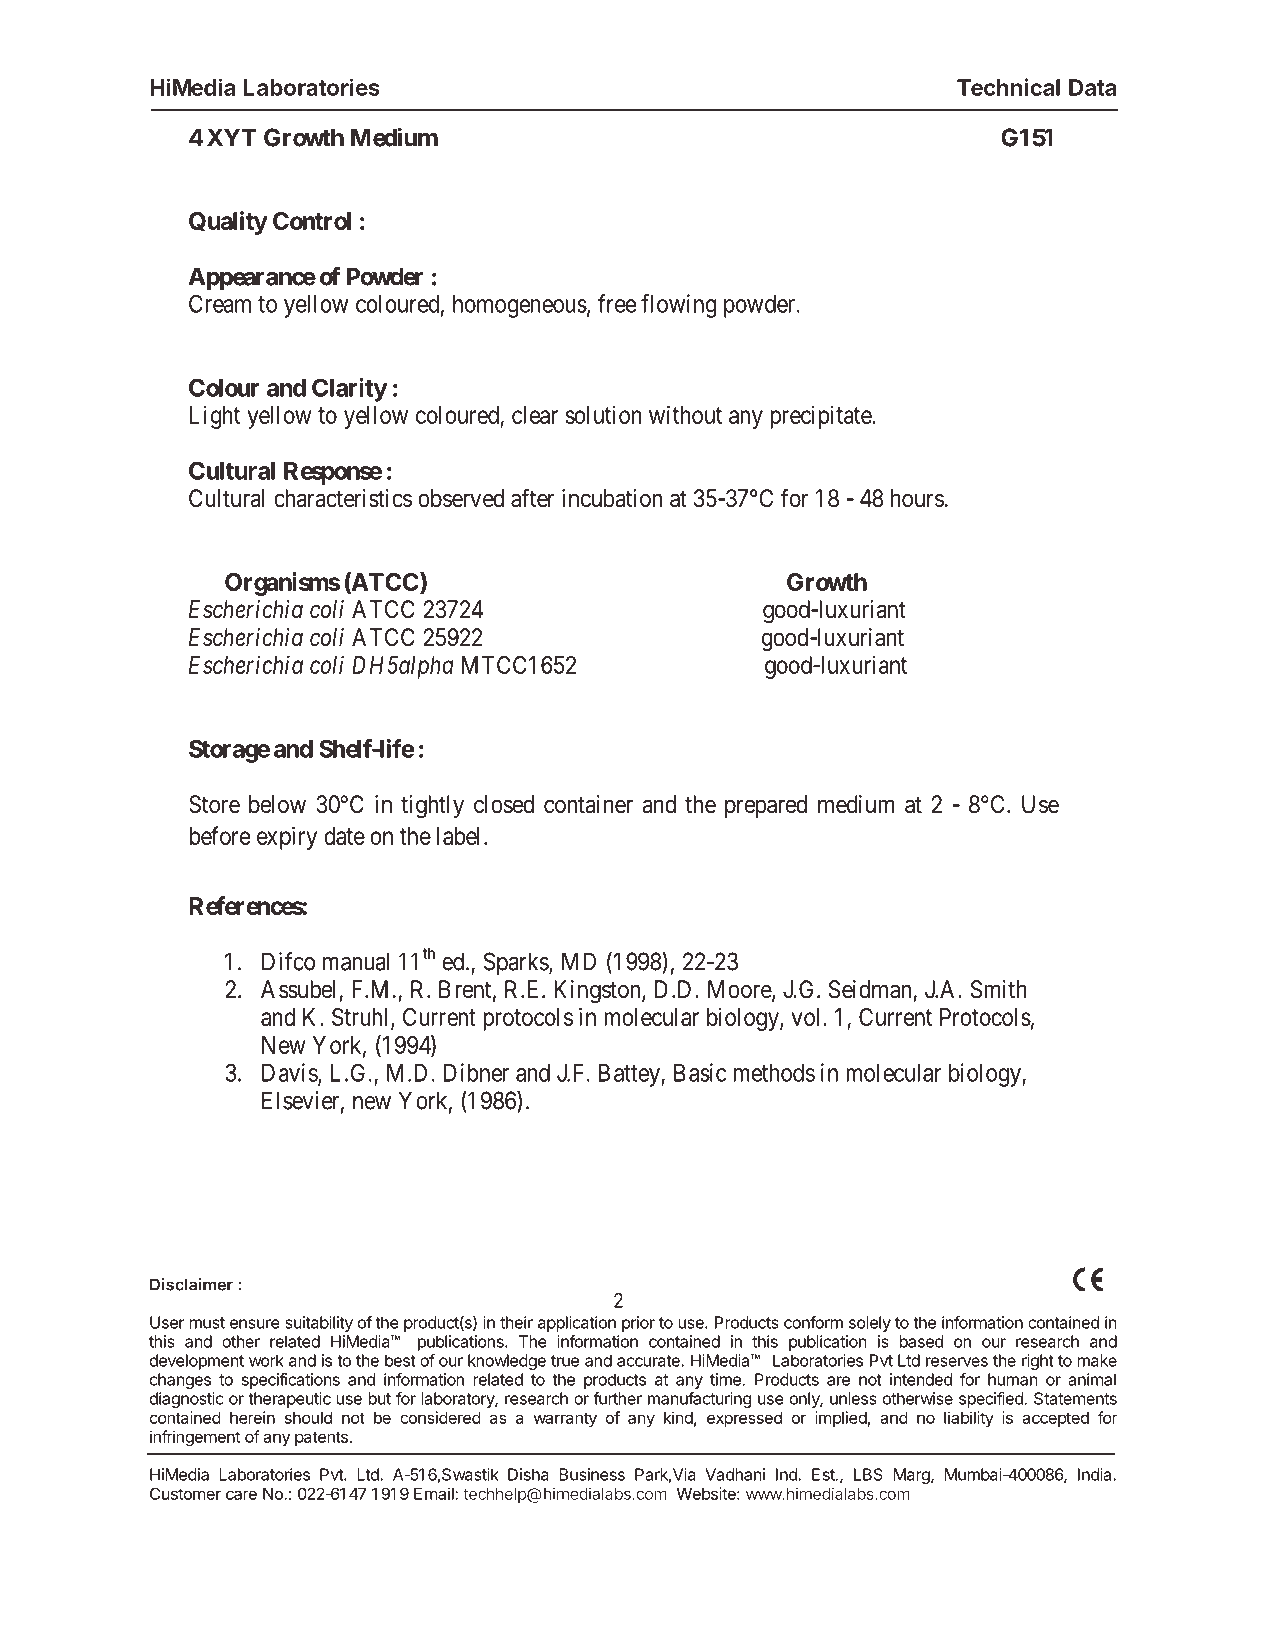  What do you see at coordinates (312, 221) in the document?
I see `Control` at bounding box center [312, 221].
